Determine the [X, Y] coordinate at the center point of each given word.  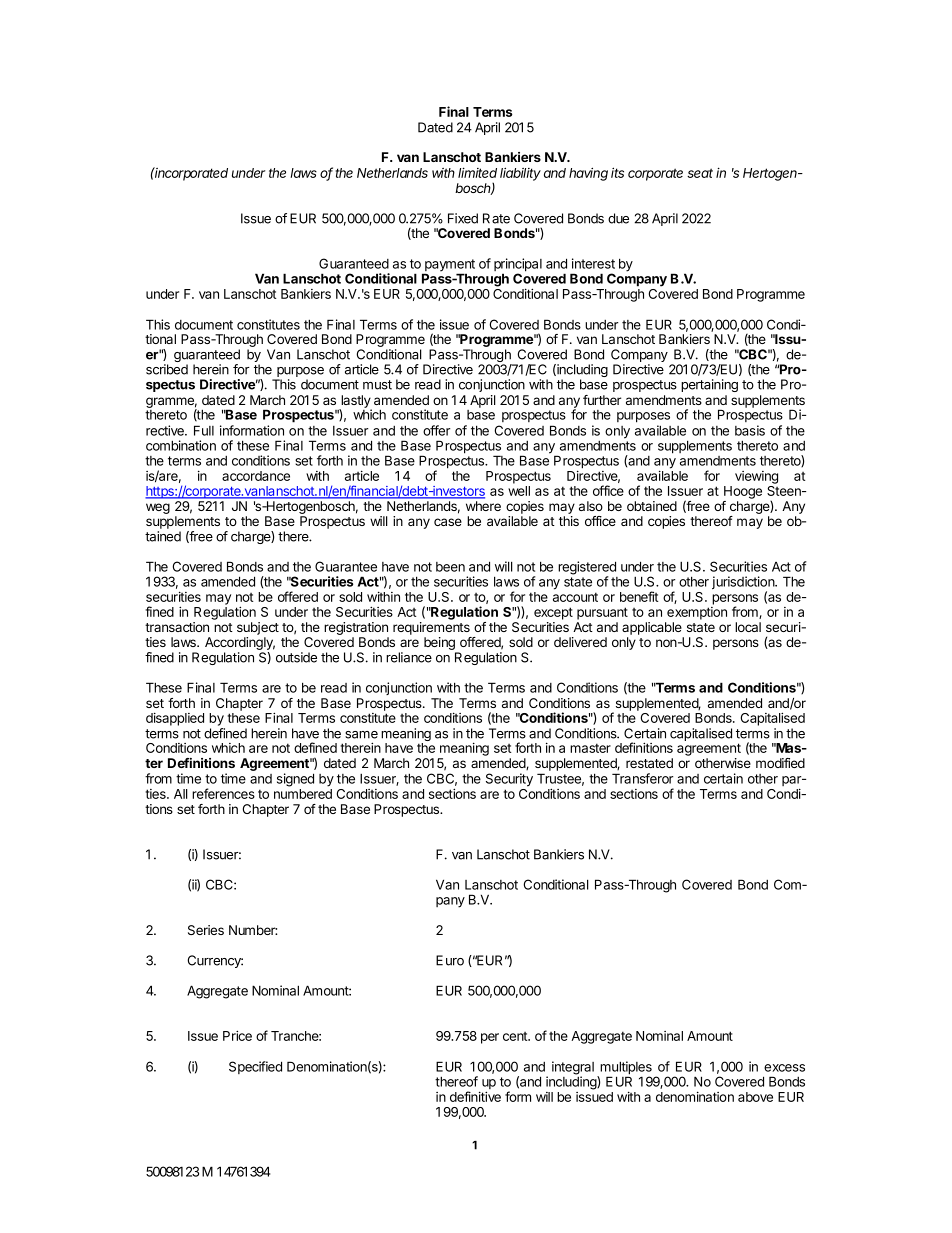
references [223, 793]
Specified [255, 1067]
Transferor [642, 778]
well [519, 491]
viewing [756, 477]
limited [477, 172]
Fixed [463, 218]
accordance [256, 476]
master [590, 748]
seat [700, 173]
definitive [475, 1096]
